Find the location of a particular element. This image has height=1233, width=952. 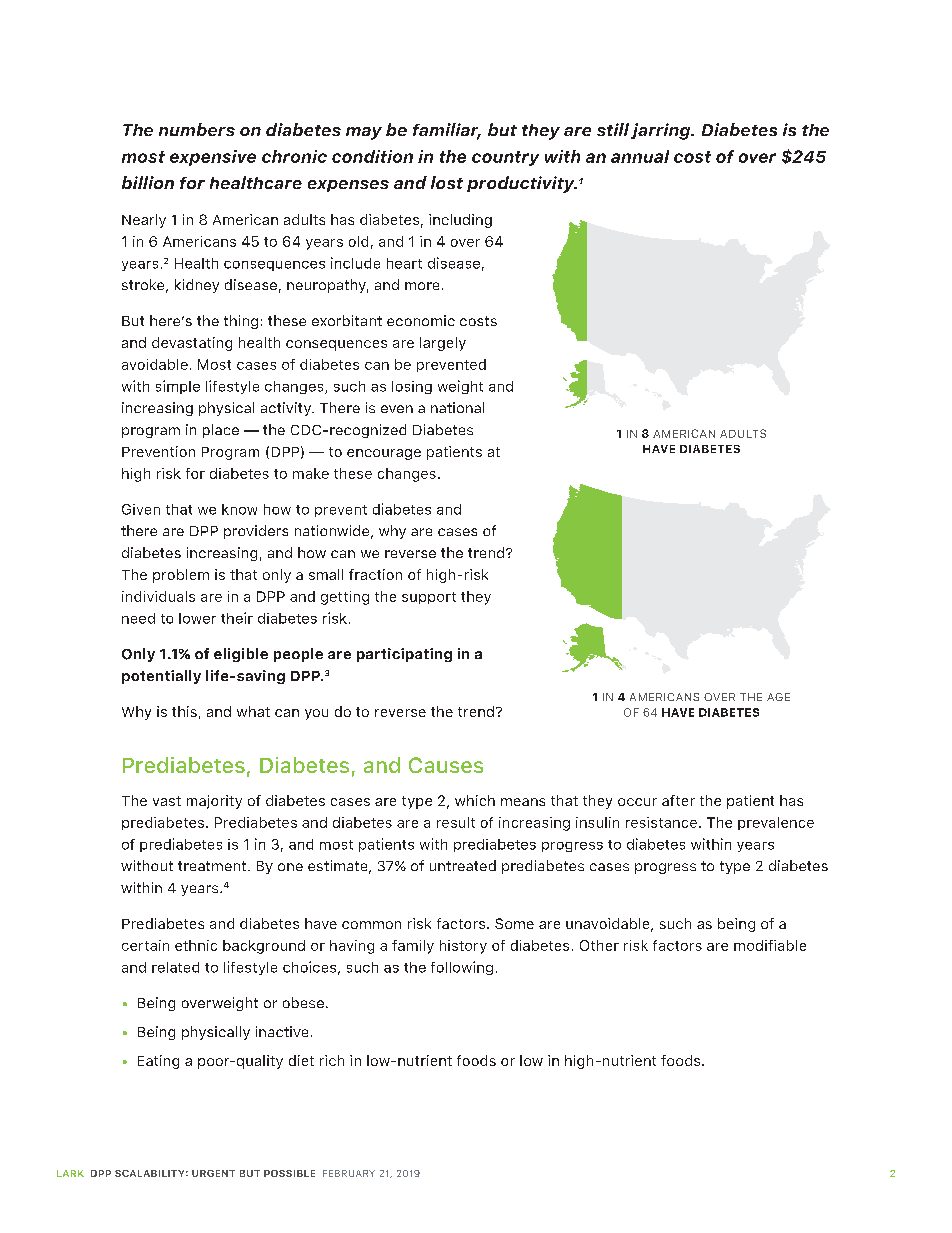

result is located at coordinates (456, 822).
